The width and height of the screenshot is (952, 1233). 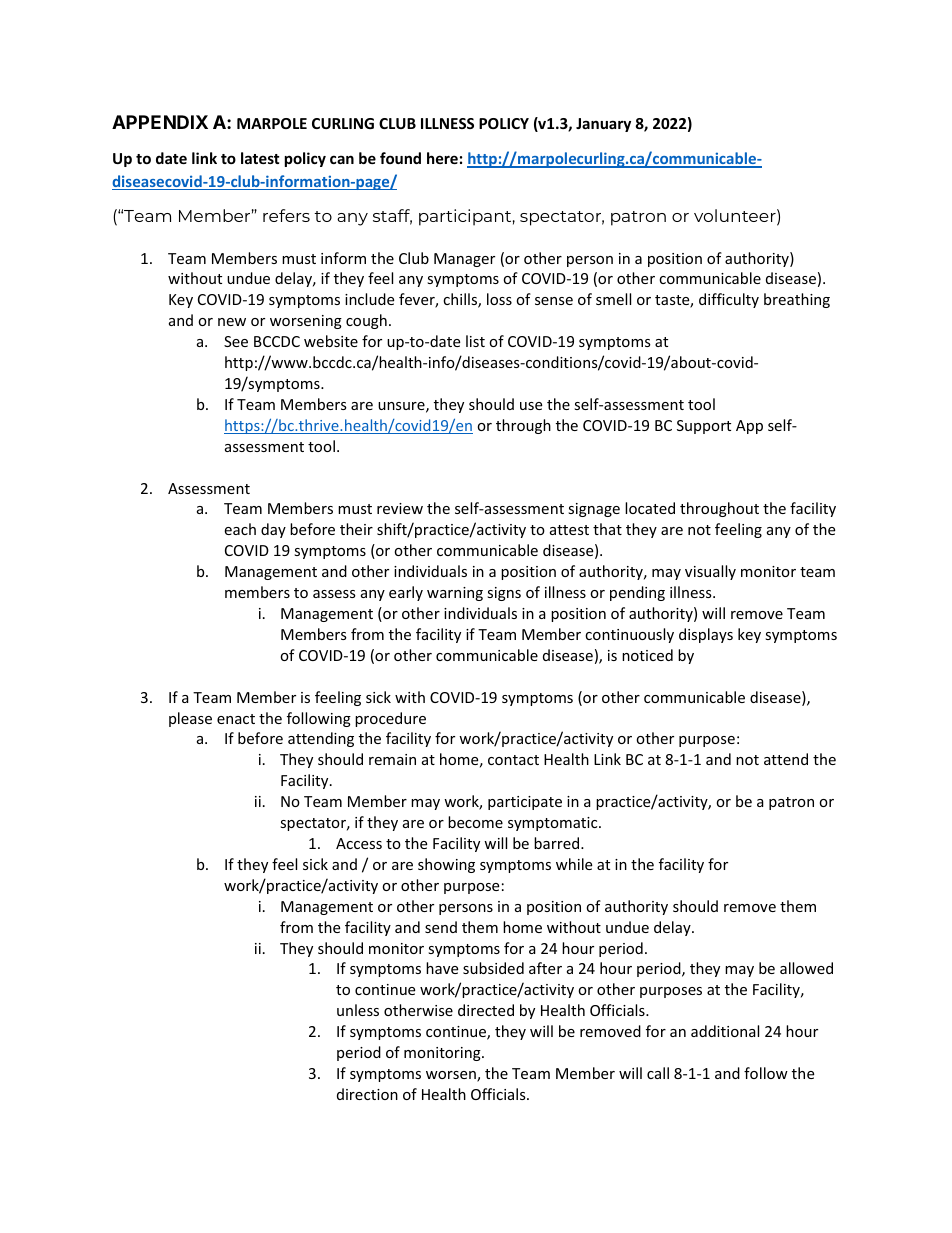 What do you see at coordinates (486, 1010) in the screenshot?
I see `directed` at bounding box center [486, 1010].
